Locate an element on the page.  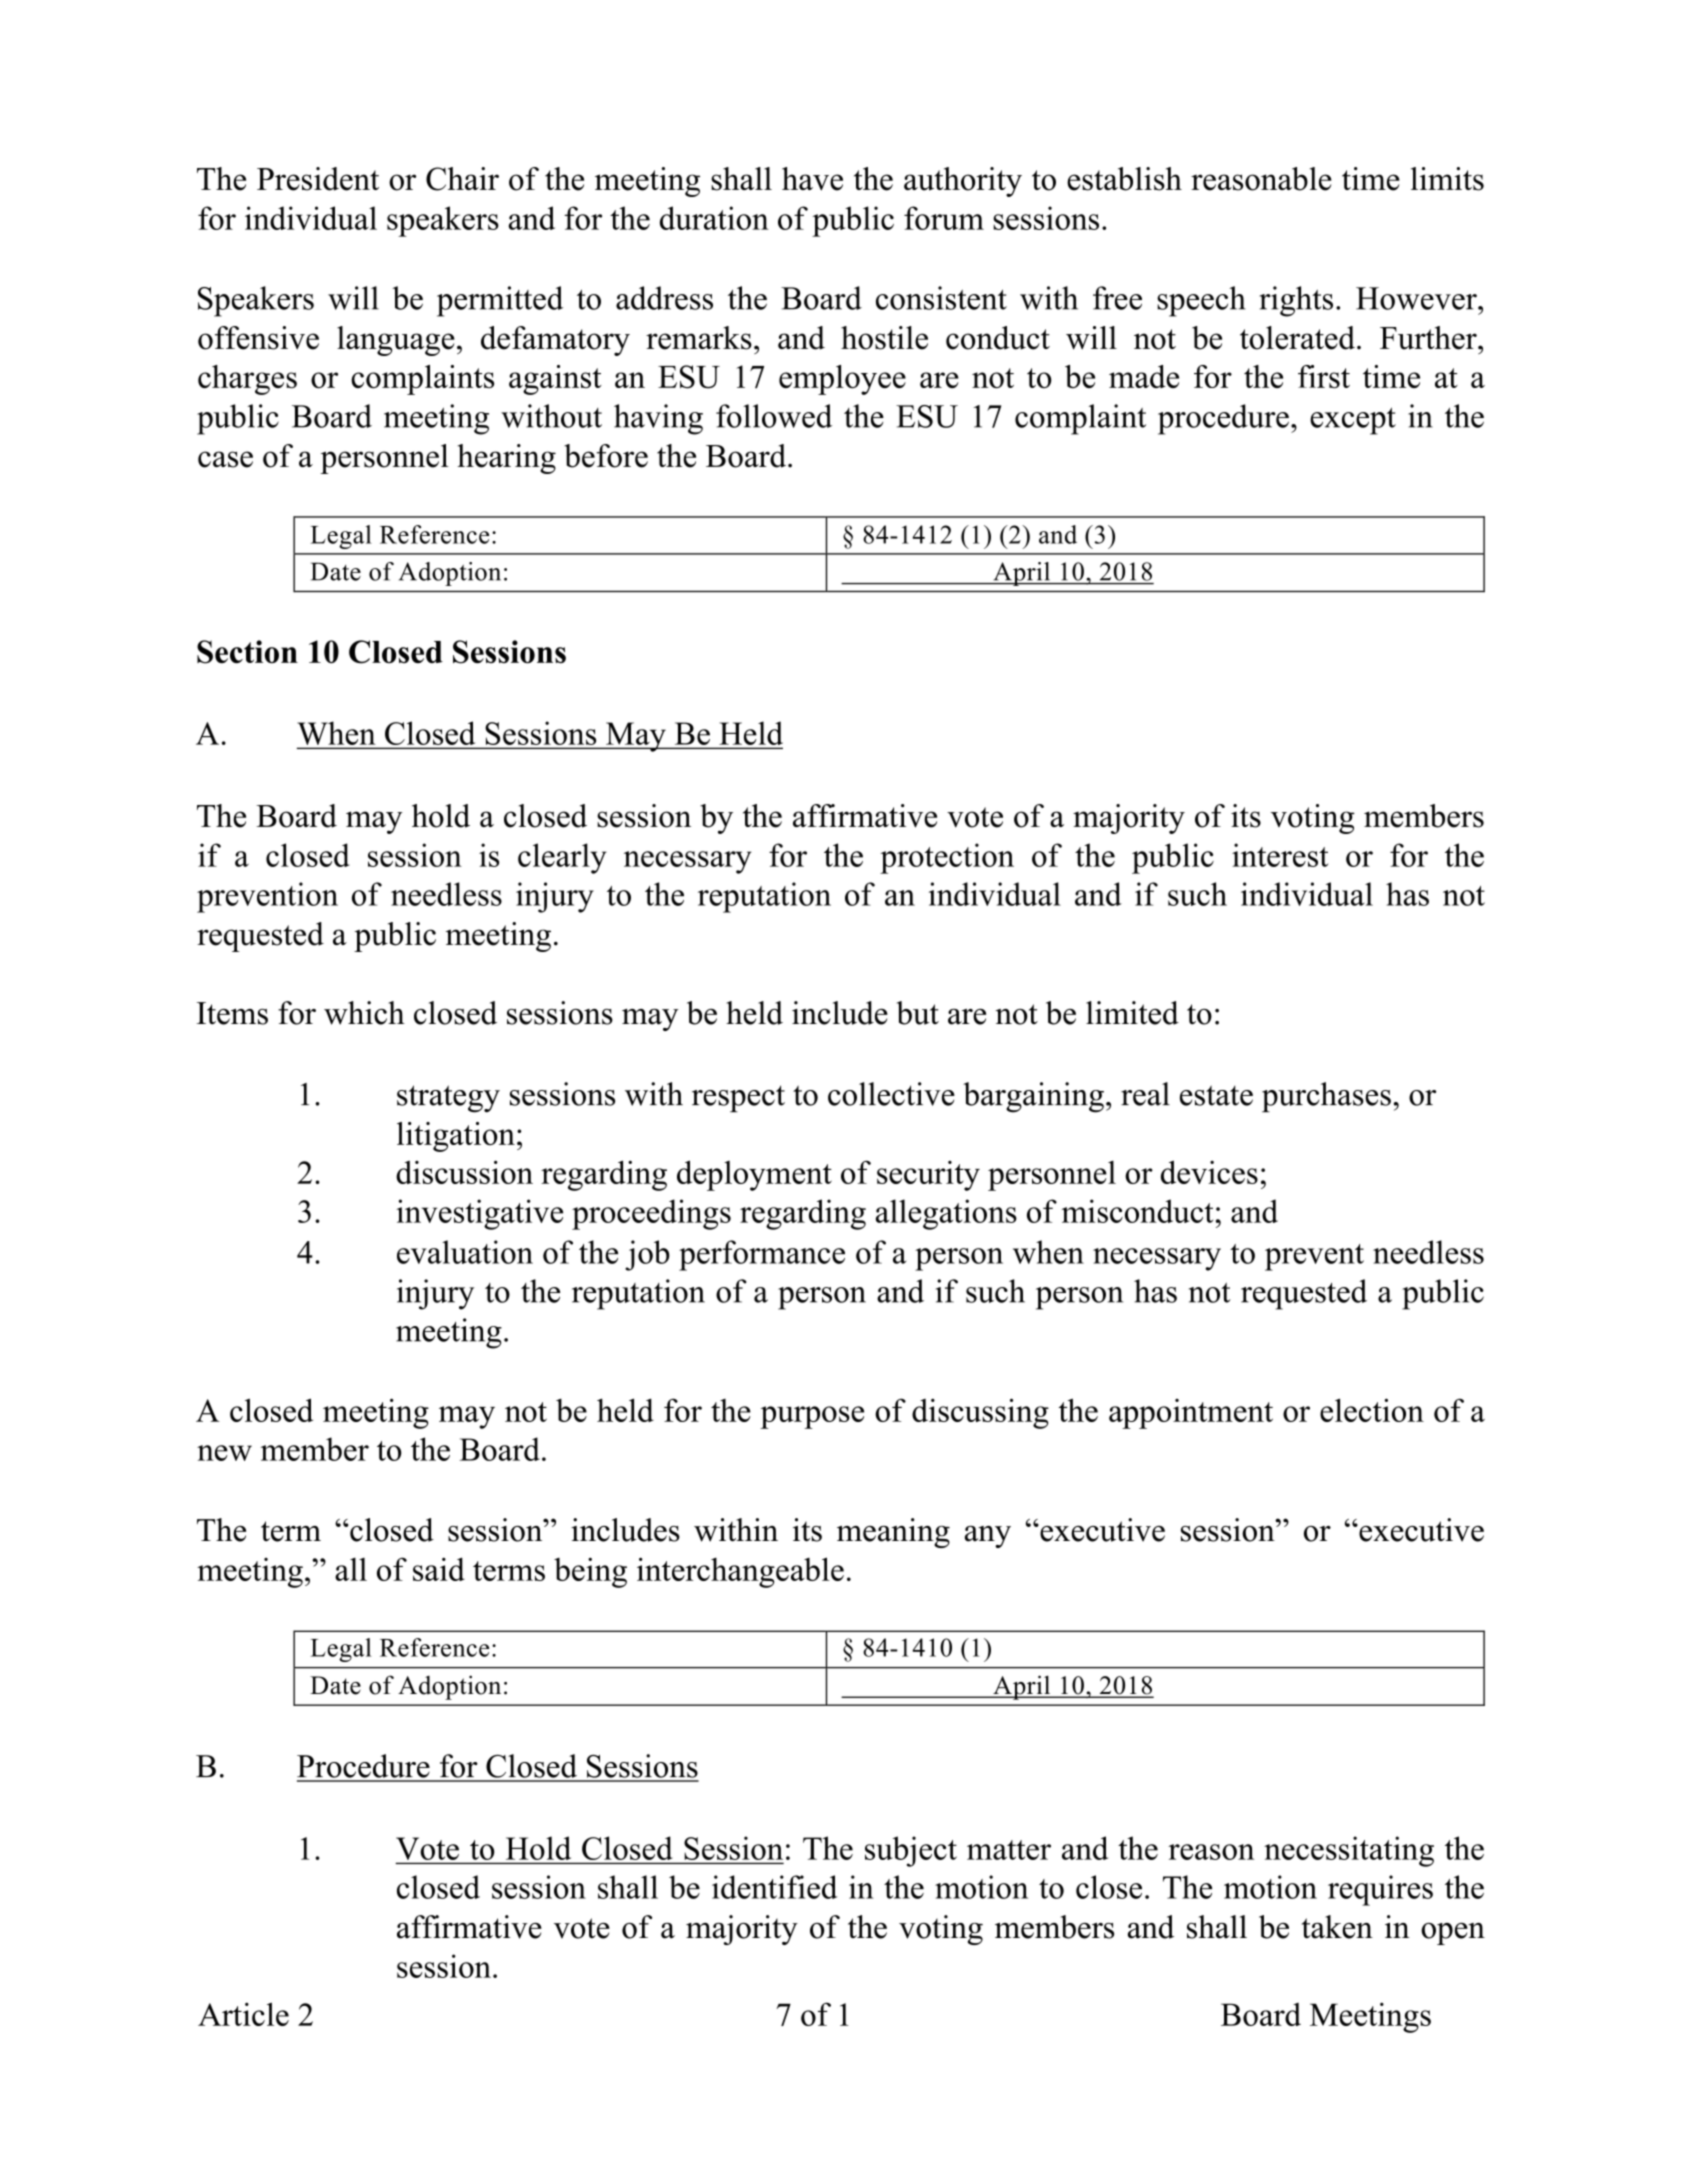
clearly is located at coordinates (562, 858).
